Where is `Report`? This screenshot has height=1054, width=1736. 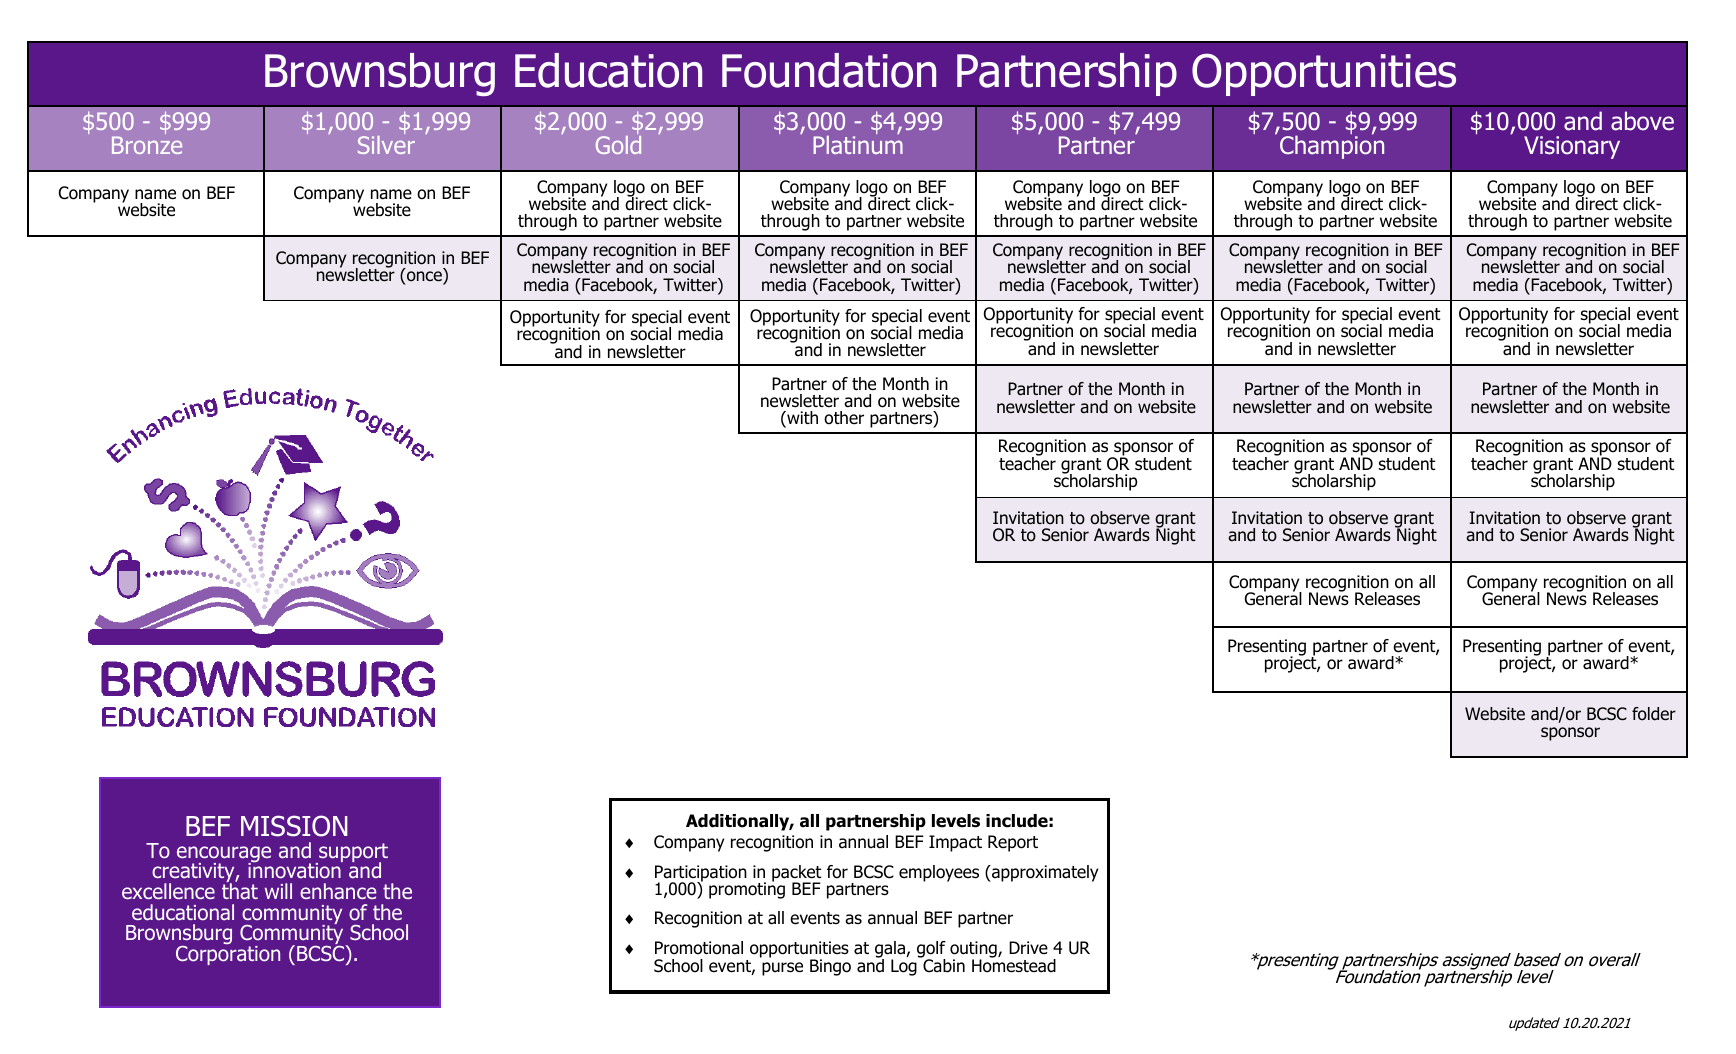
Report is located at coordinates (1013, 843).
